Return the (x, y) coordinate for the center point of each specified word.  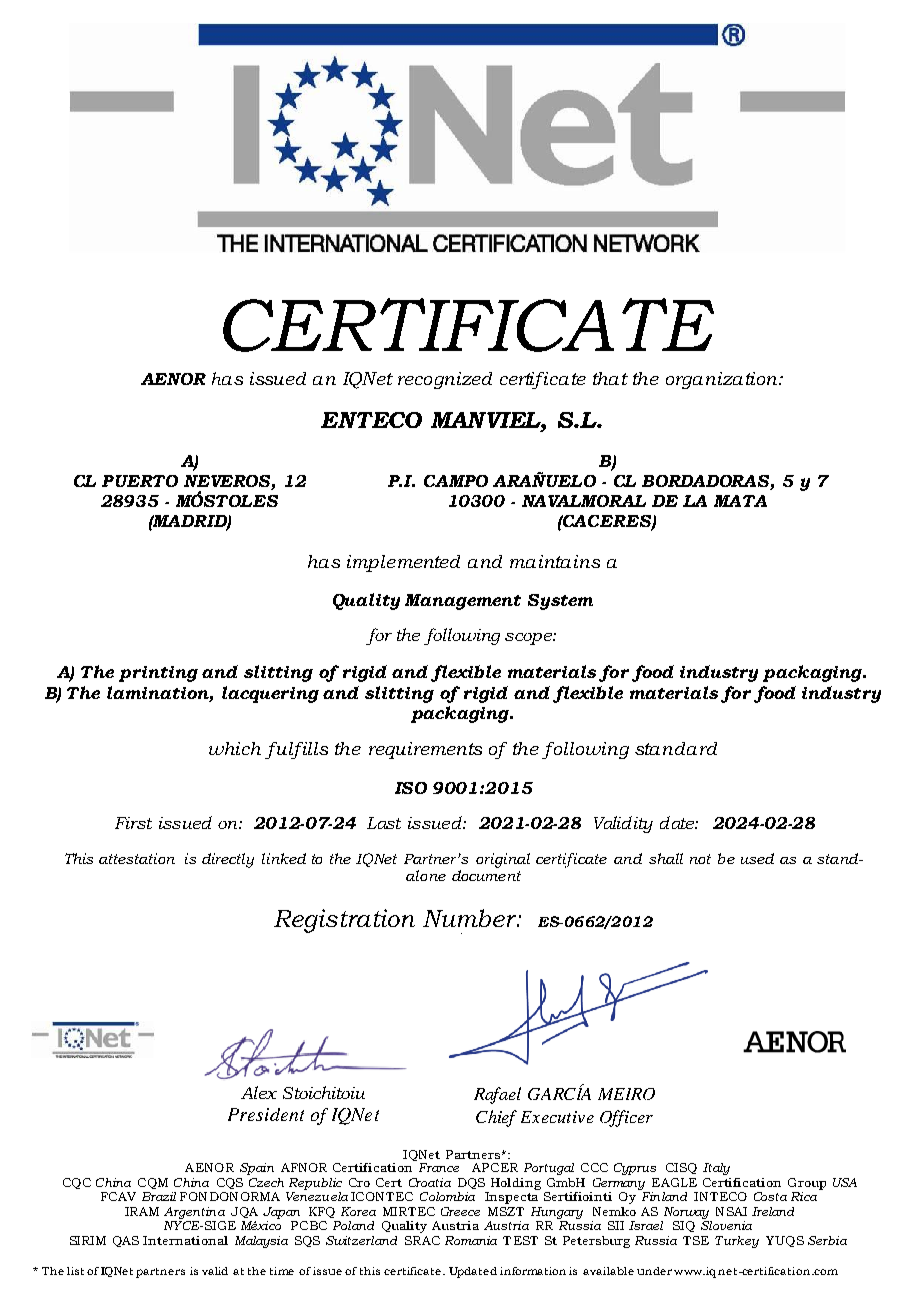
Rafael (497, 1095)
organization (723, 380)
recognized (445, 380)
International (185, 1240)
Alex (259, 1092)
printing (158, 674)
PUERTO (140, 481)
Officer (626, 1118)
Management (463, 602)
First (133, 823)
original (503, 860)
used (757, 858)
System (560, 602)
